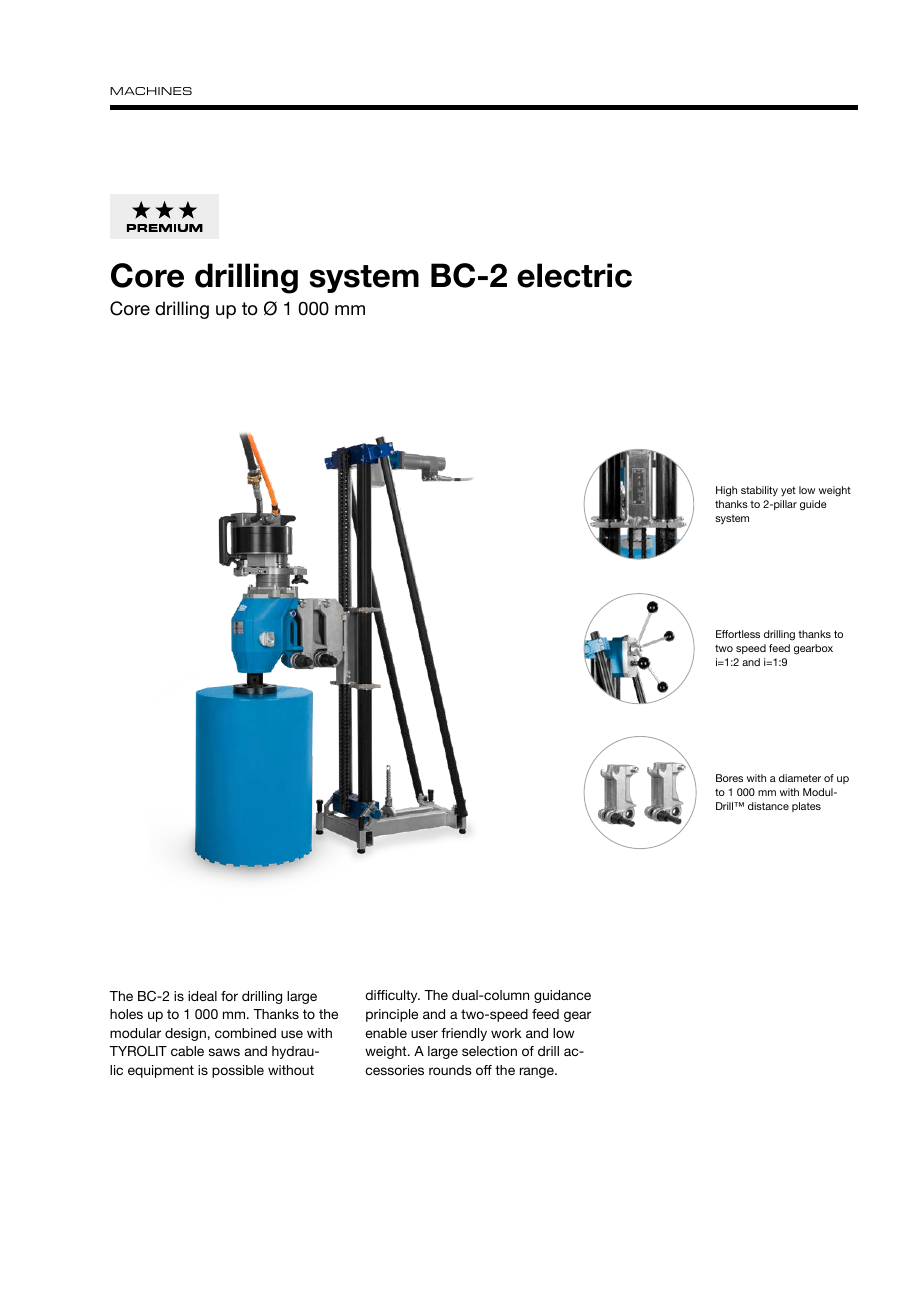 The width and height of the screenshot is (924, 1308). I want to click on electric, so click(574, 275).
